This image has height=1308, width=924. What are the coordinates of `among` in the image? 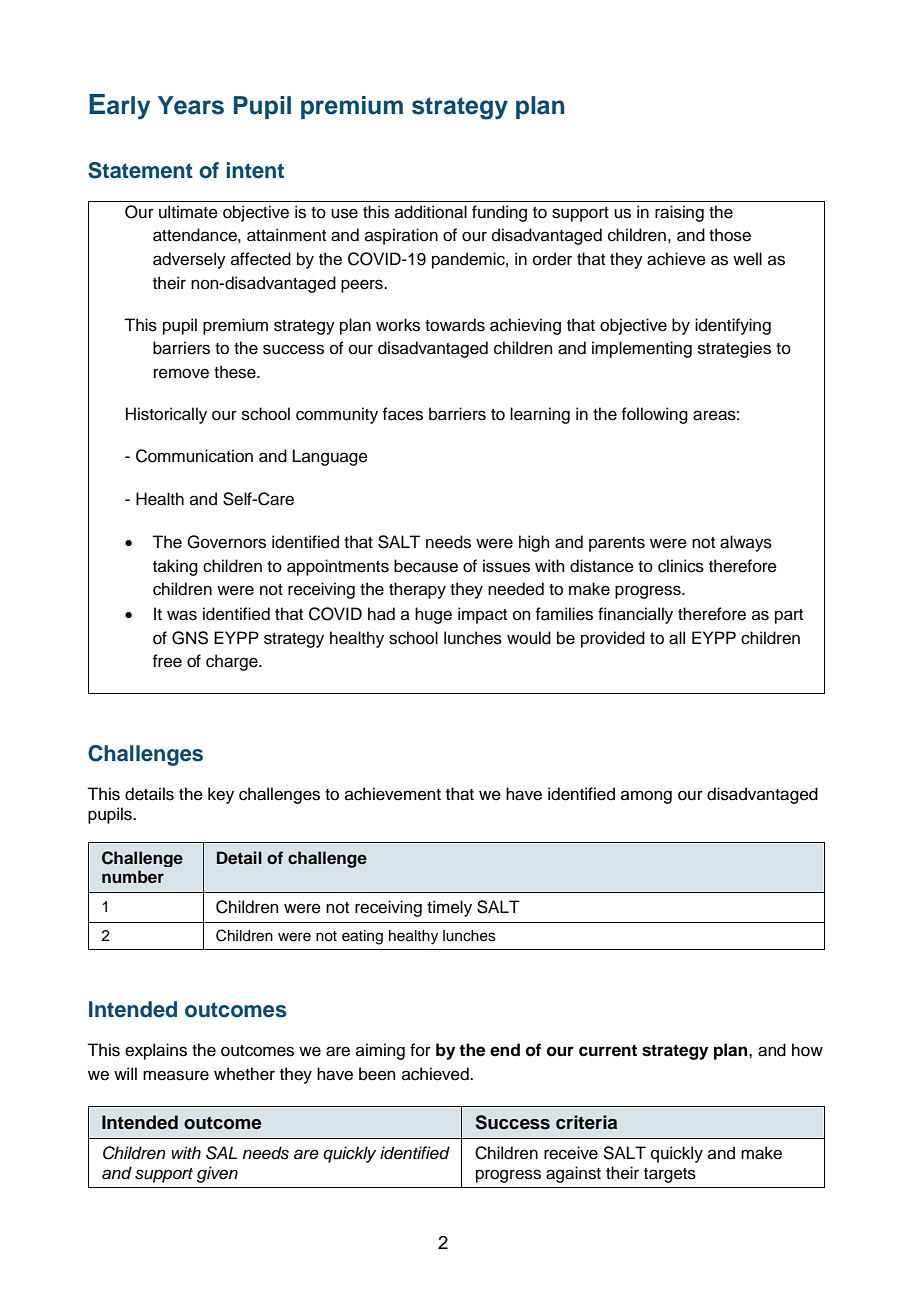 It's located at (646, 797).
